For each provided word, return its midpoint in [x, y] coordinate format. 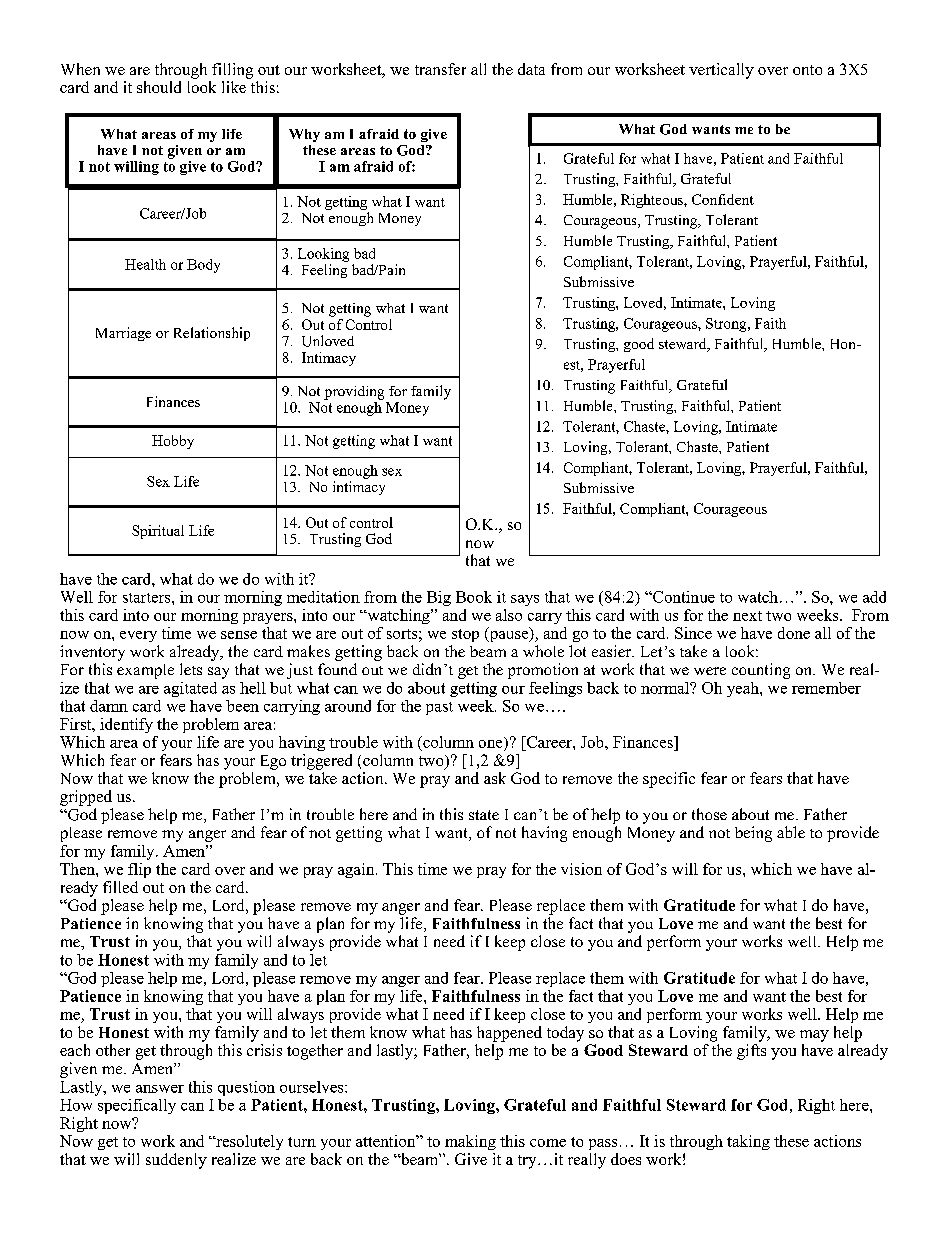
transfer [440, 69]
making [470, 1142]
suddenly [176, 1161]
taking [748, 1142]
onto [807, 70]
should [159, 87]
